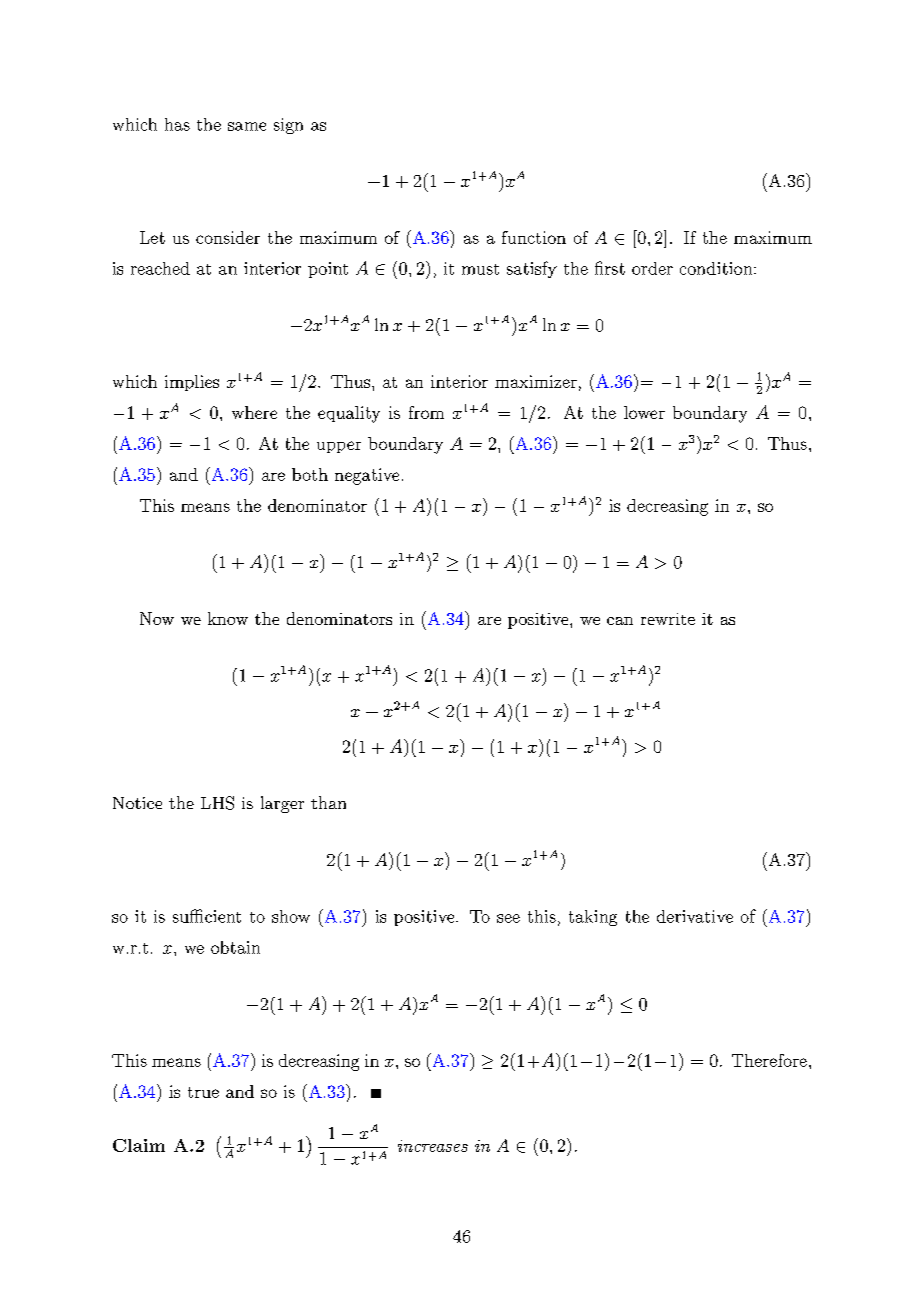 The width and height of the screenshot is (924, 1308). Describe the element at coordinates (717, 268) in the screenshot. I see `condition` at that location.
